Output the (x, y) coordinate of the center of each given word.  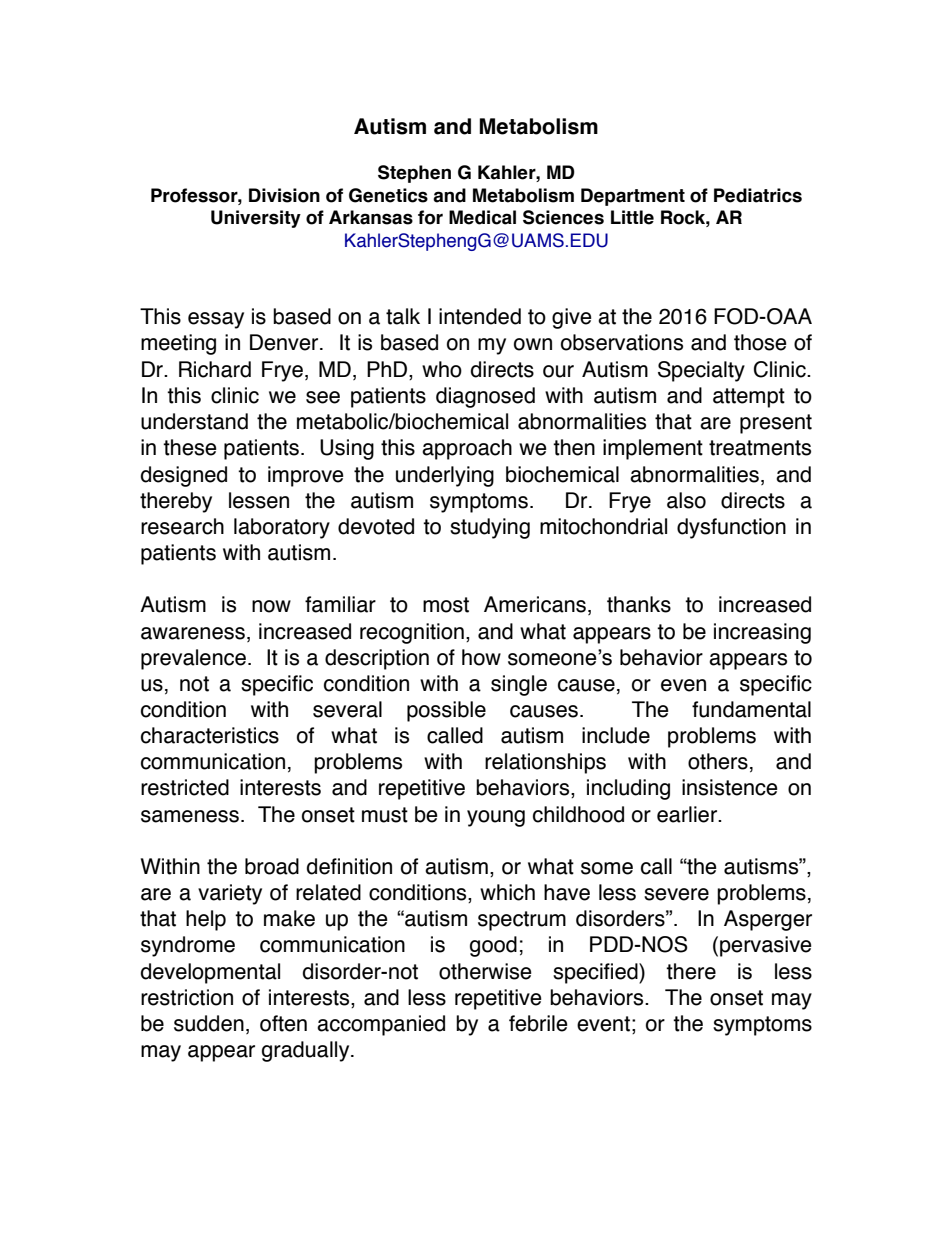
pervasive (766, 946)
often (283, 1023)
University (256, 219)
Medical (482, 217)
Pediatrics (758, 195)
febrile (538, 1023)
